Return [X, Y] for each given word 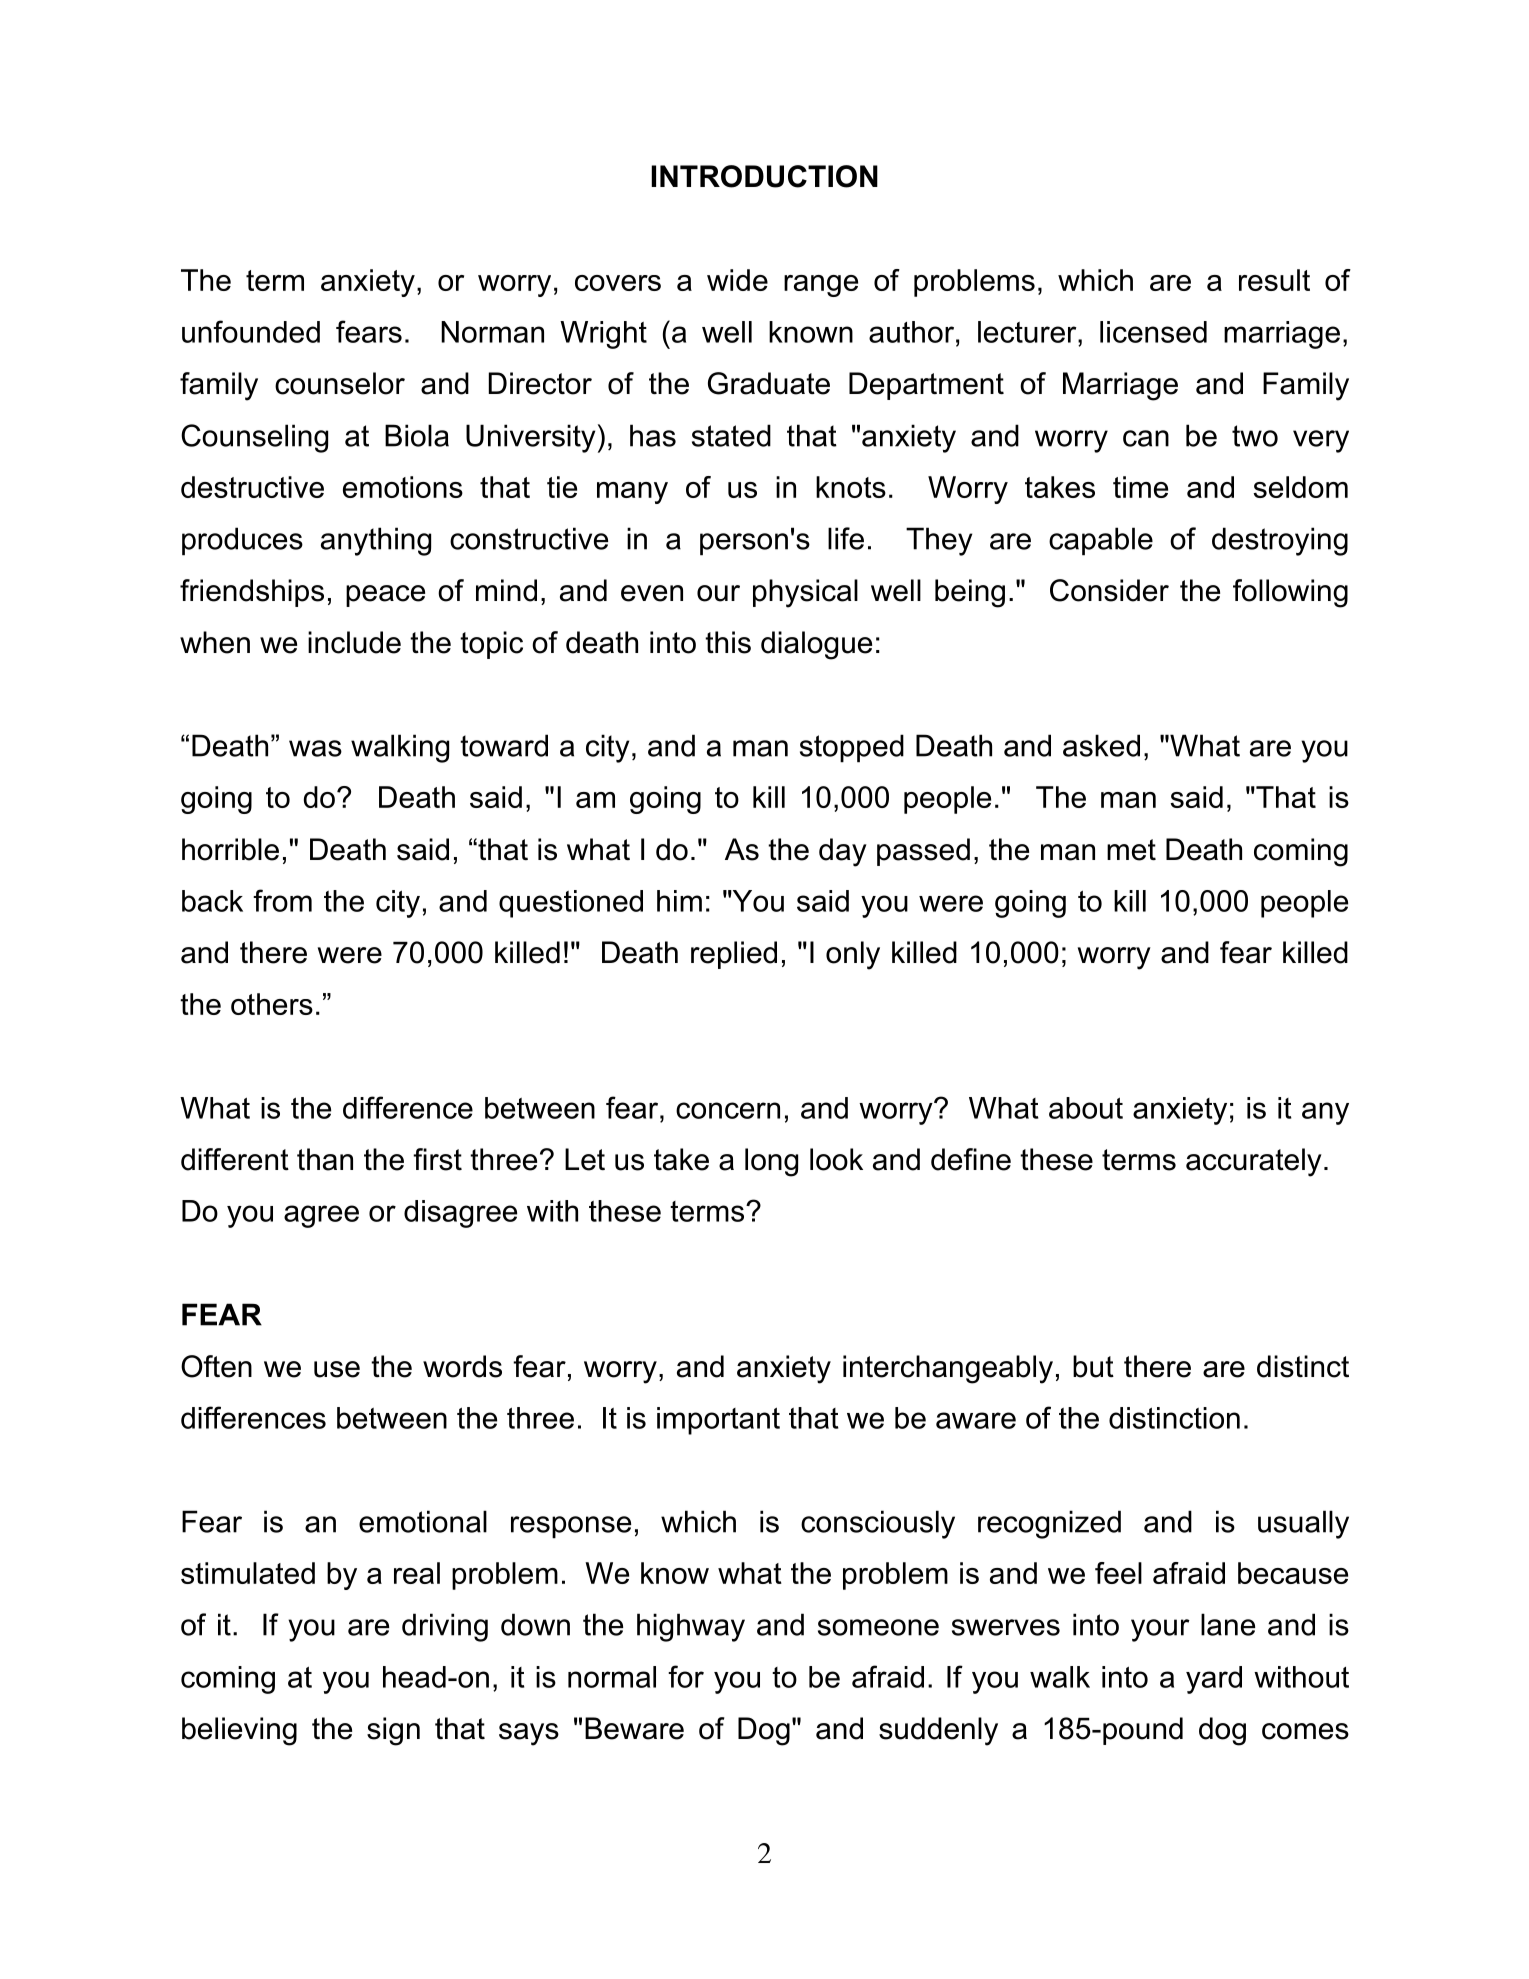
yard [1214, 1680]
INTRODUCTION [764, 176]
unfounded [251, 331]
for [686, 1676]
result [1274, 280]
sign [393, 1731]
